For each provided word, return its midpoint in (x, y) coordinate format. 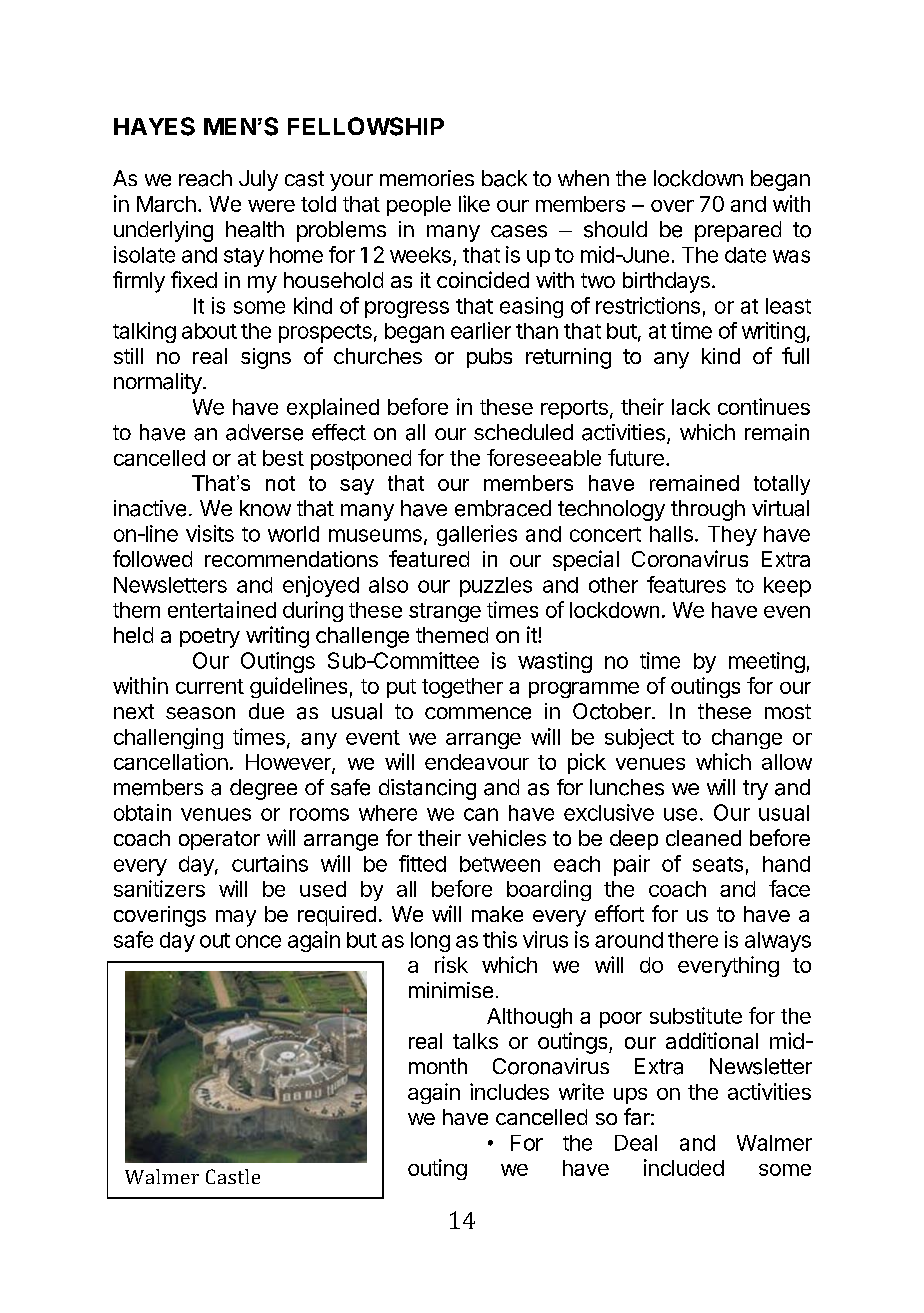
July (258, 180)
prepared (738, 231)
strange (445, 612)
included (684, 1167)
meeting (767, 662)
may (236, 918)
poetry (210, 638)
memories (427, 178)
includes (509, 1091)
